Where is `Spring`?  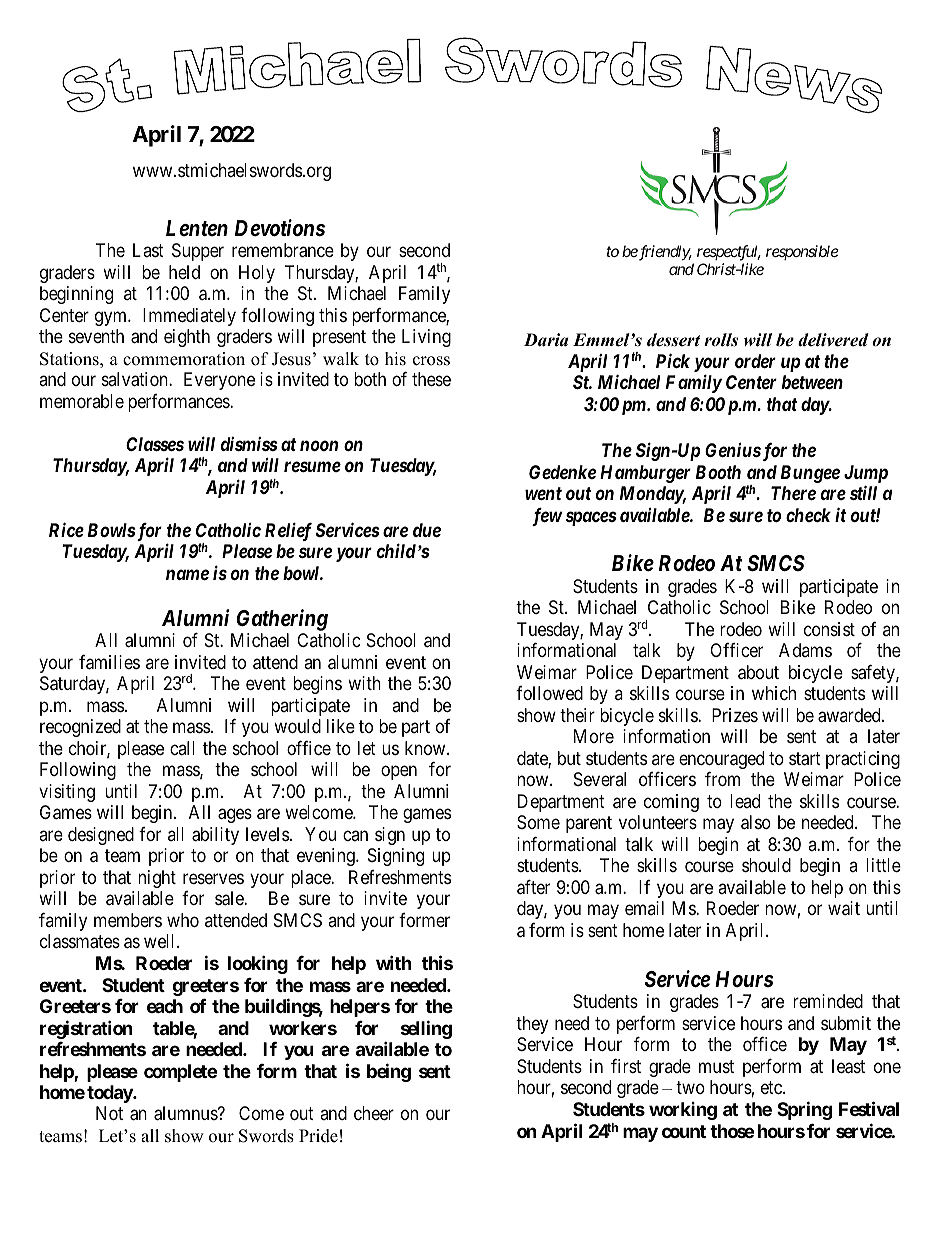
Spring is located at coordinates (804, 1110).
